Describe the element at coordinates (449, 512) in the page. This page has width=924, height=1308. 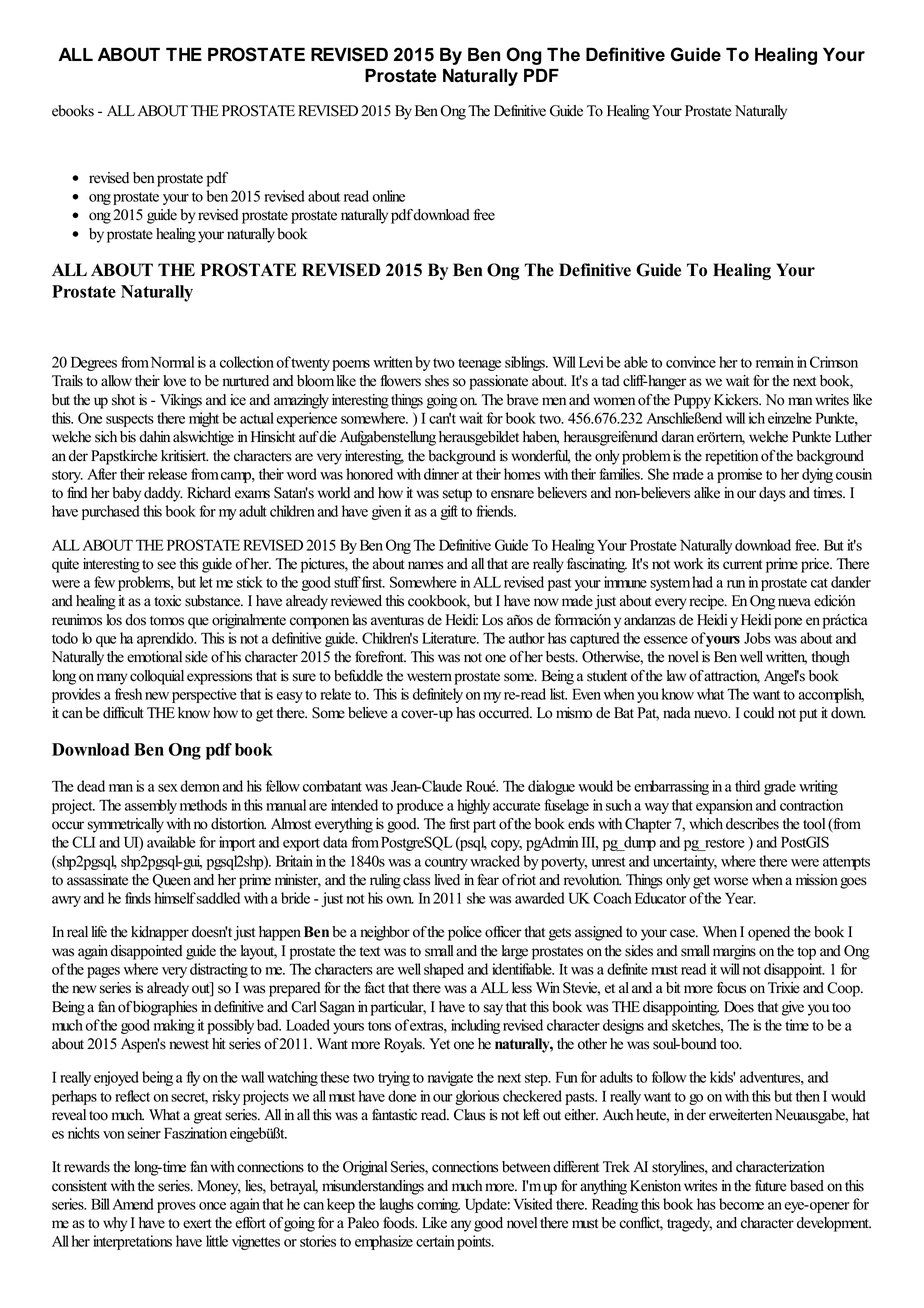
I see `gift` at that location.
